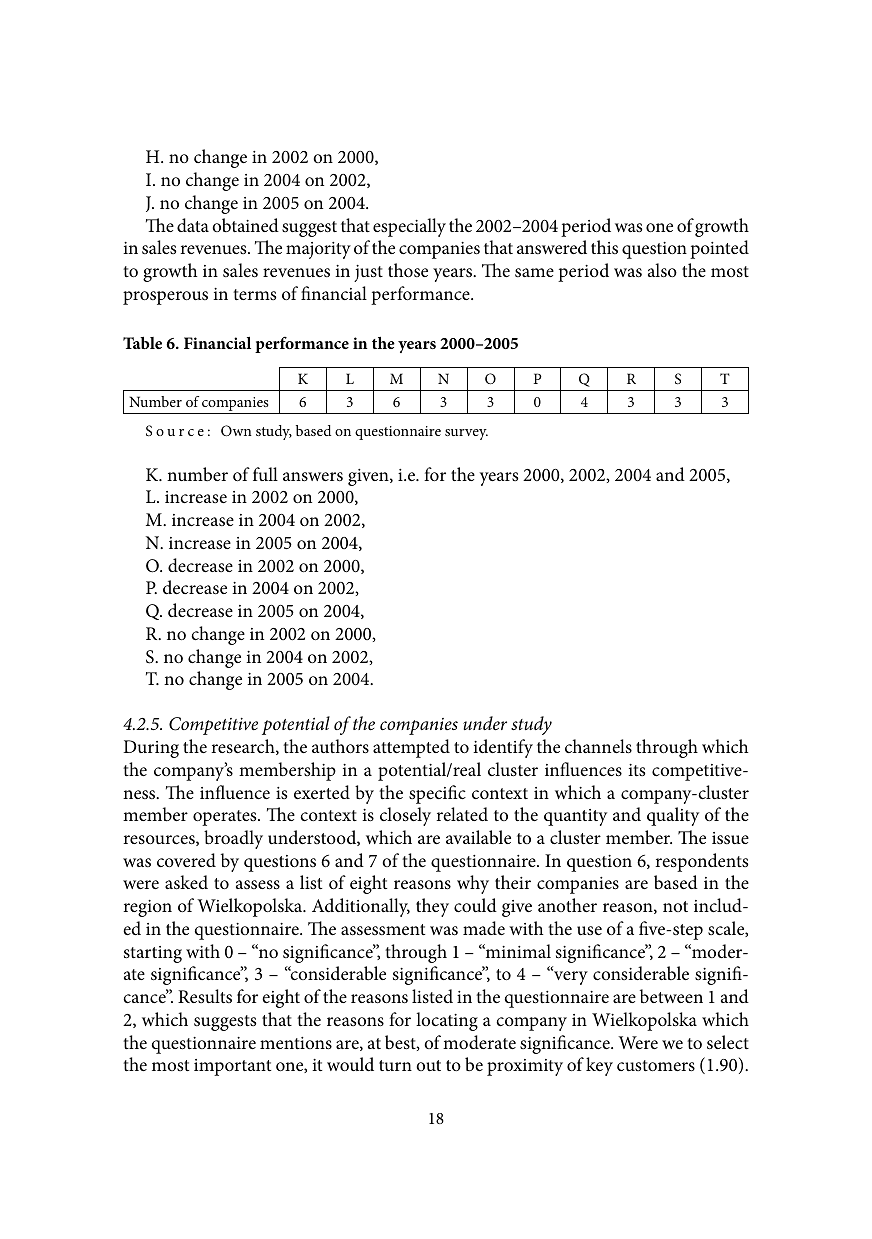 The image size is (872, 1239). Describe the element at coordinates (598, 746) in the screenshot. I see `channels` at that location.
